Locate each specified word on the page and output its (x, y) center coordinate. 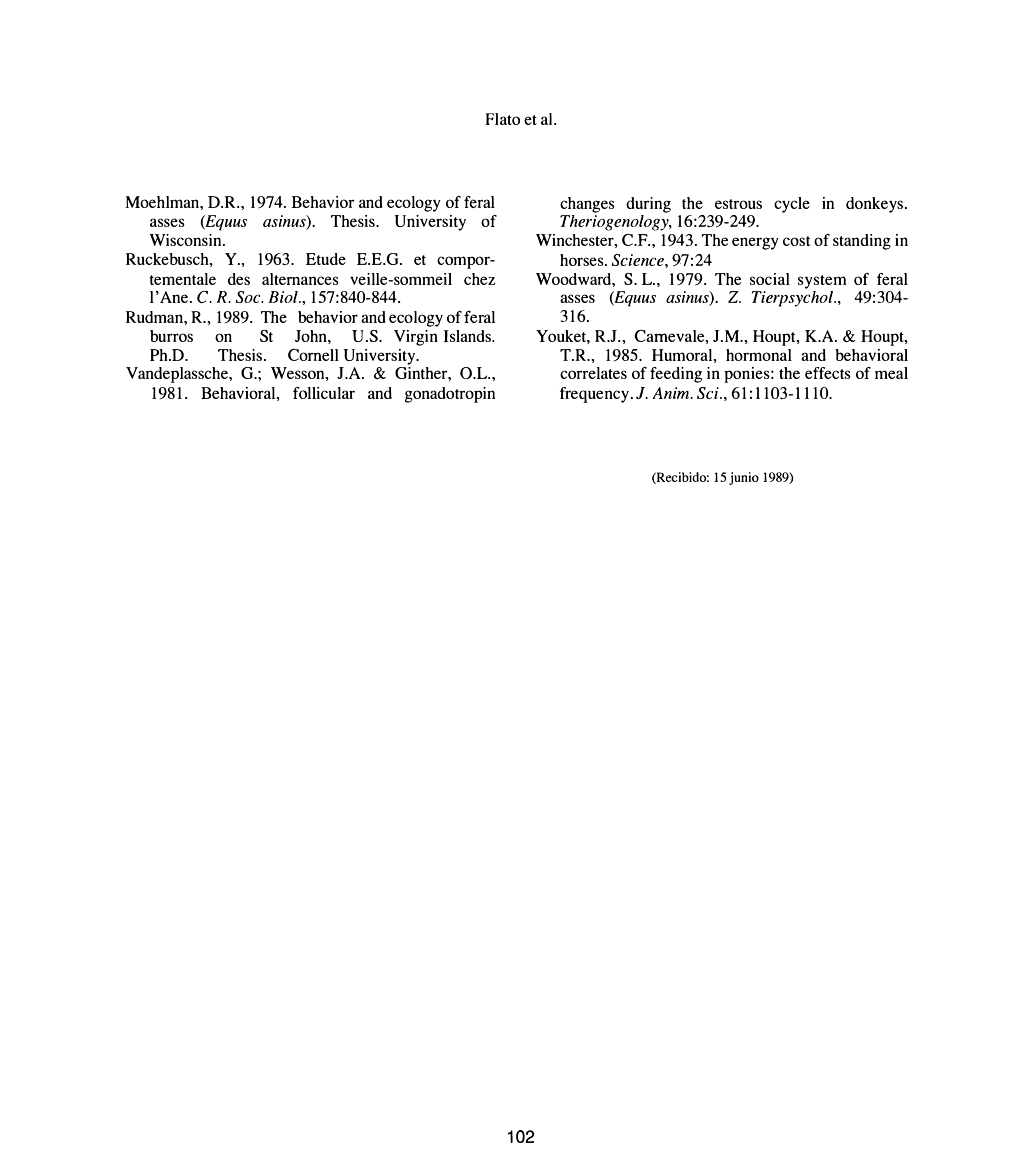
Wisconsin (186, 240)
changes (587, 205)
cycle (792, 205)
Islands (468, 336)
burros (171, 336)
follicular (324, 393)
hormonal (759, 355)
